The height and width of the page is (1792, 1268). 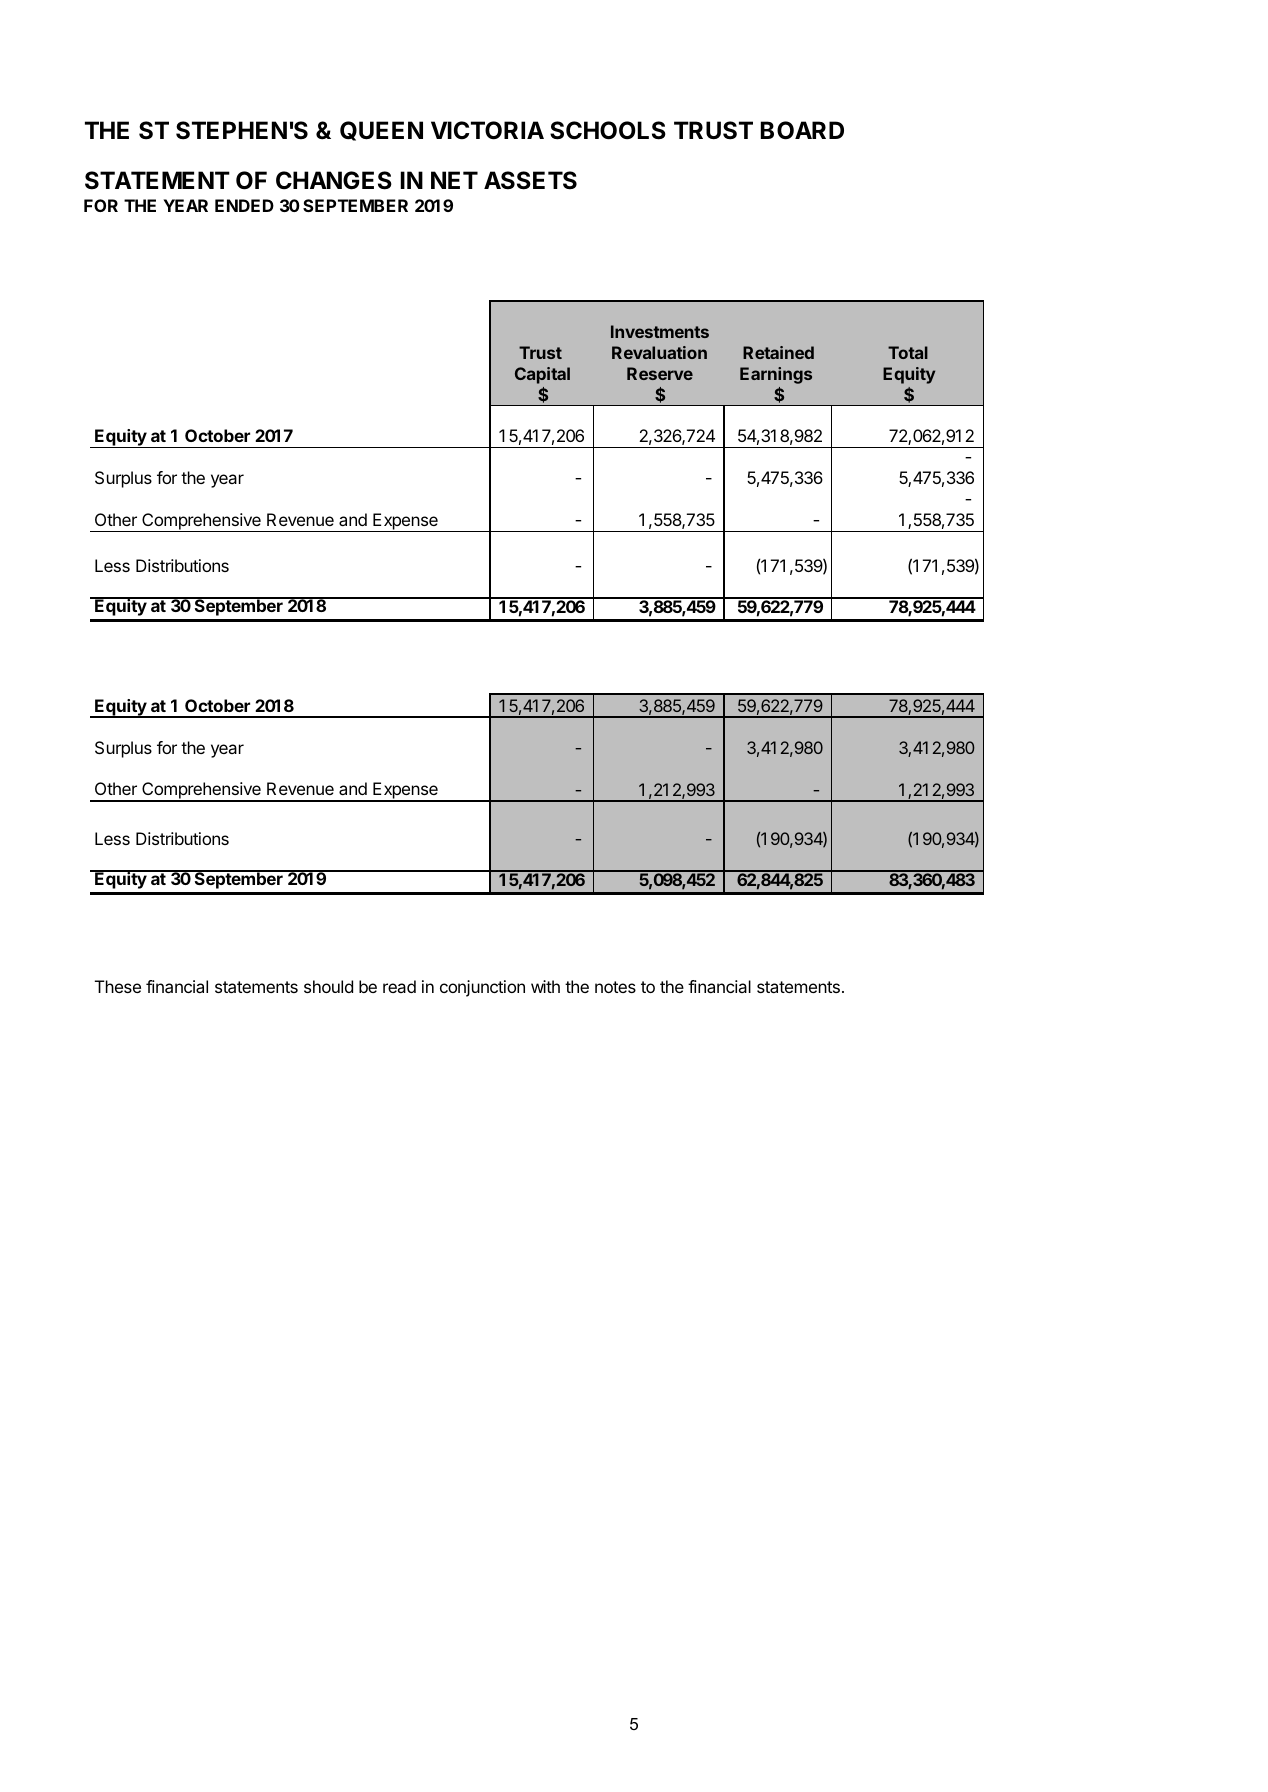 I want to click on These, so click(x=118, y=986).
